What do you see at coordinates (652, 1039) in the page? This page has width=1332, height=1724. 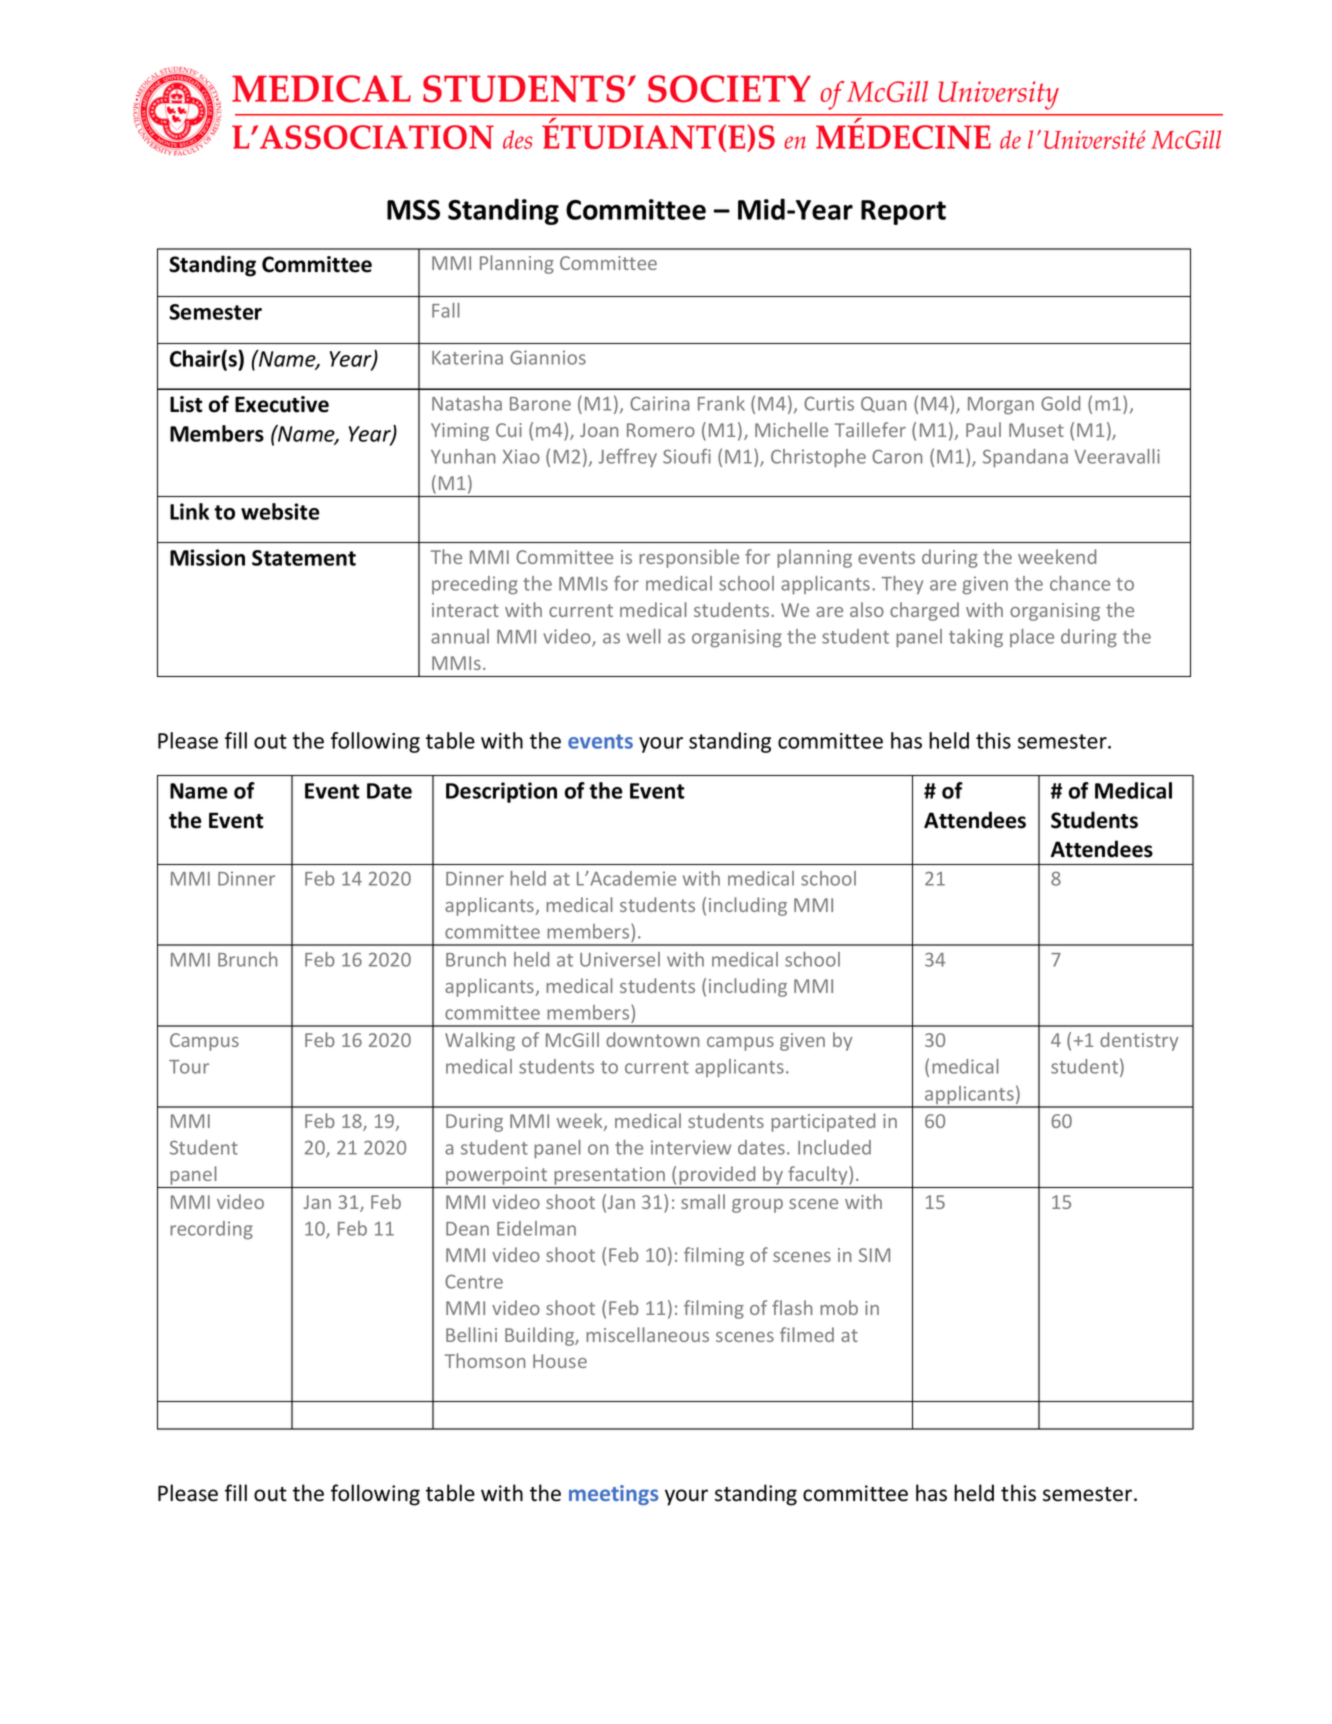 I see `downtown` at bounding box center [652, 1039].
